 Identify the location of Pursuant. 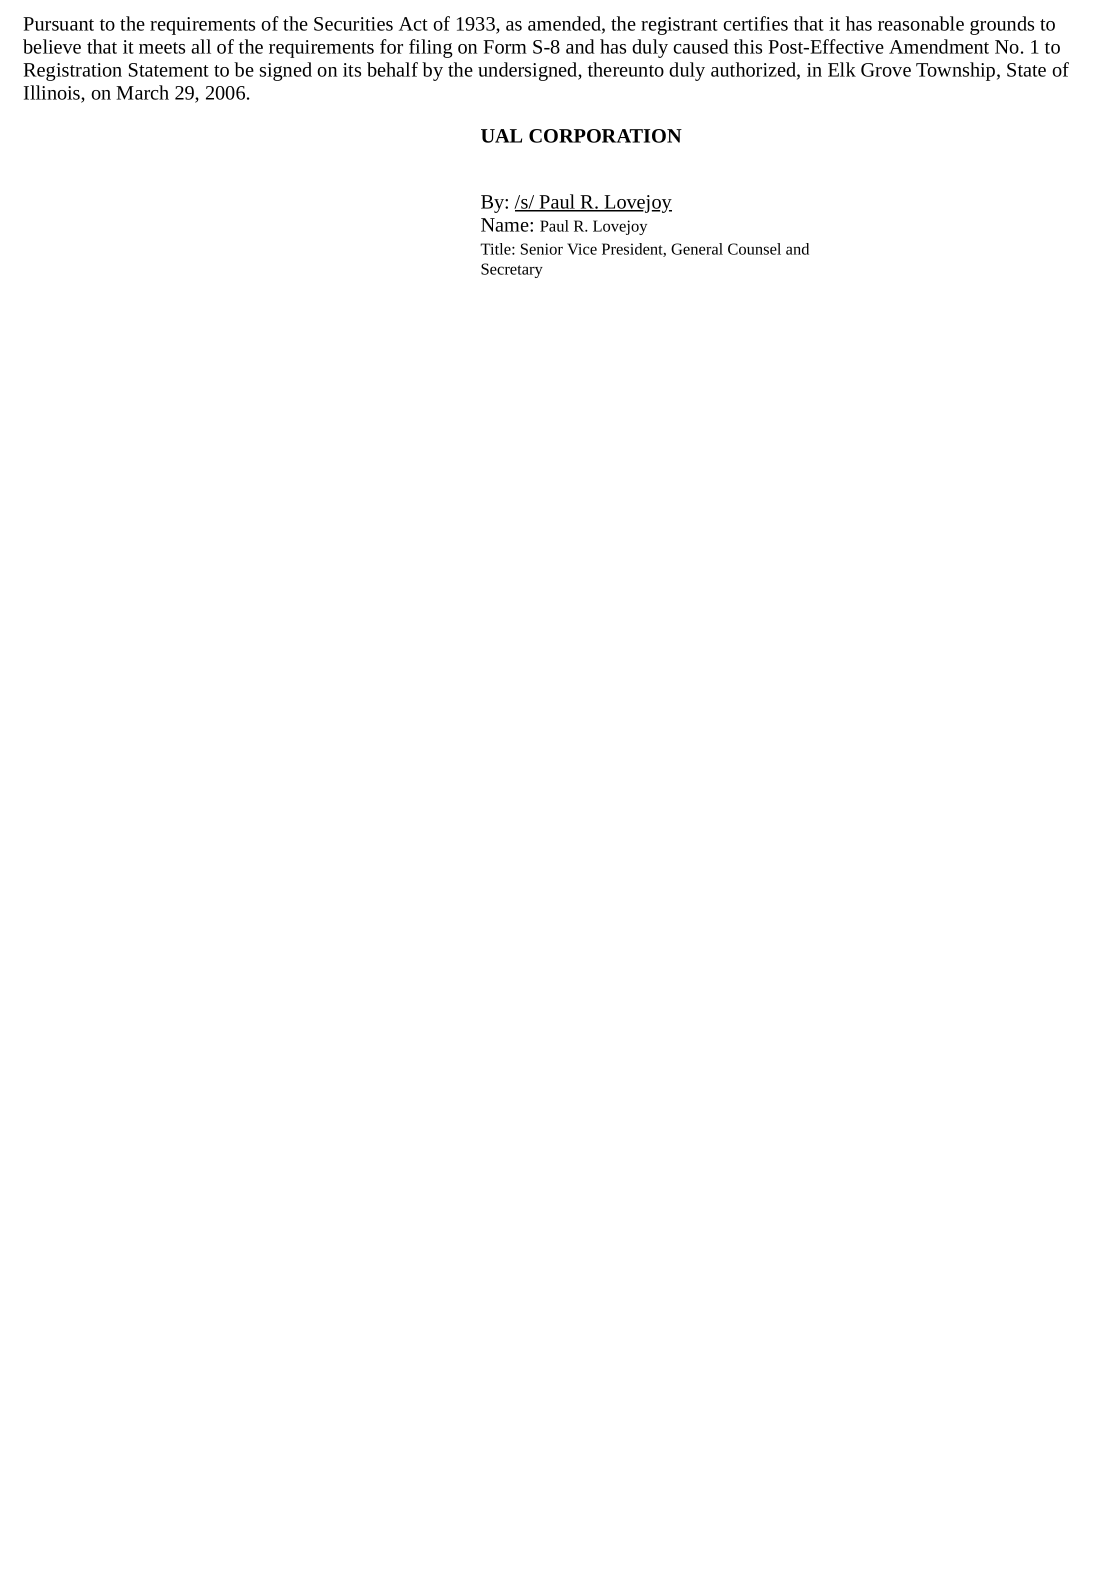
(58, 24).
